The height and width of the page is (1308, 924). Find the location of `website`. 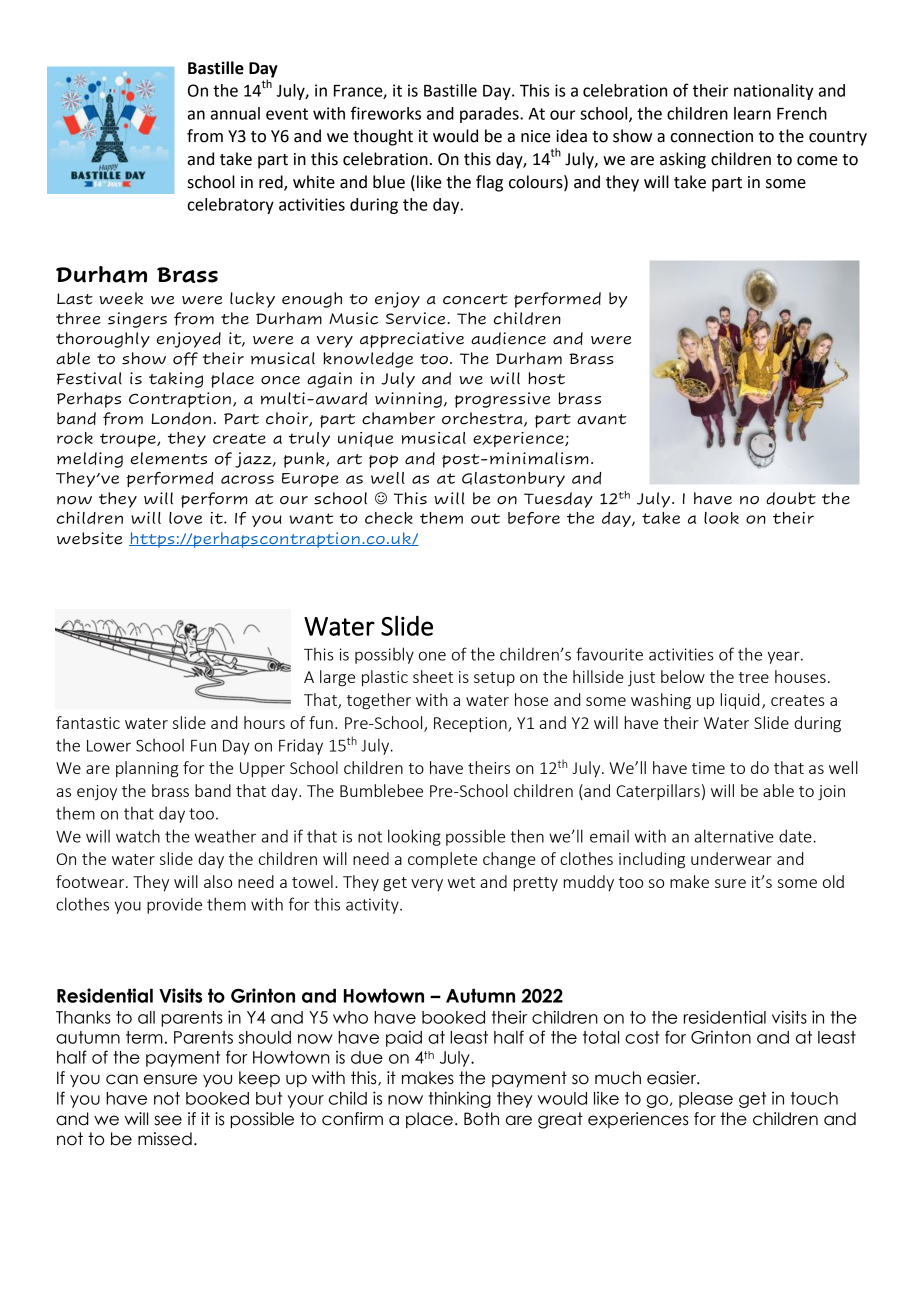

website is located at coordinates (90, 538).
